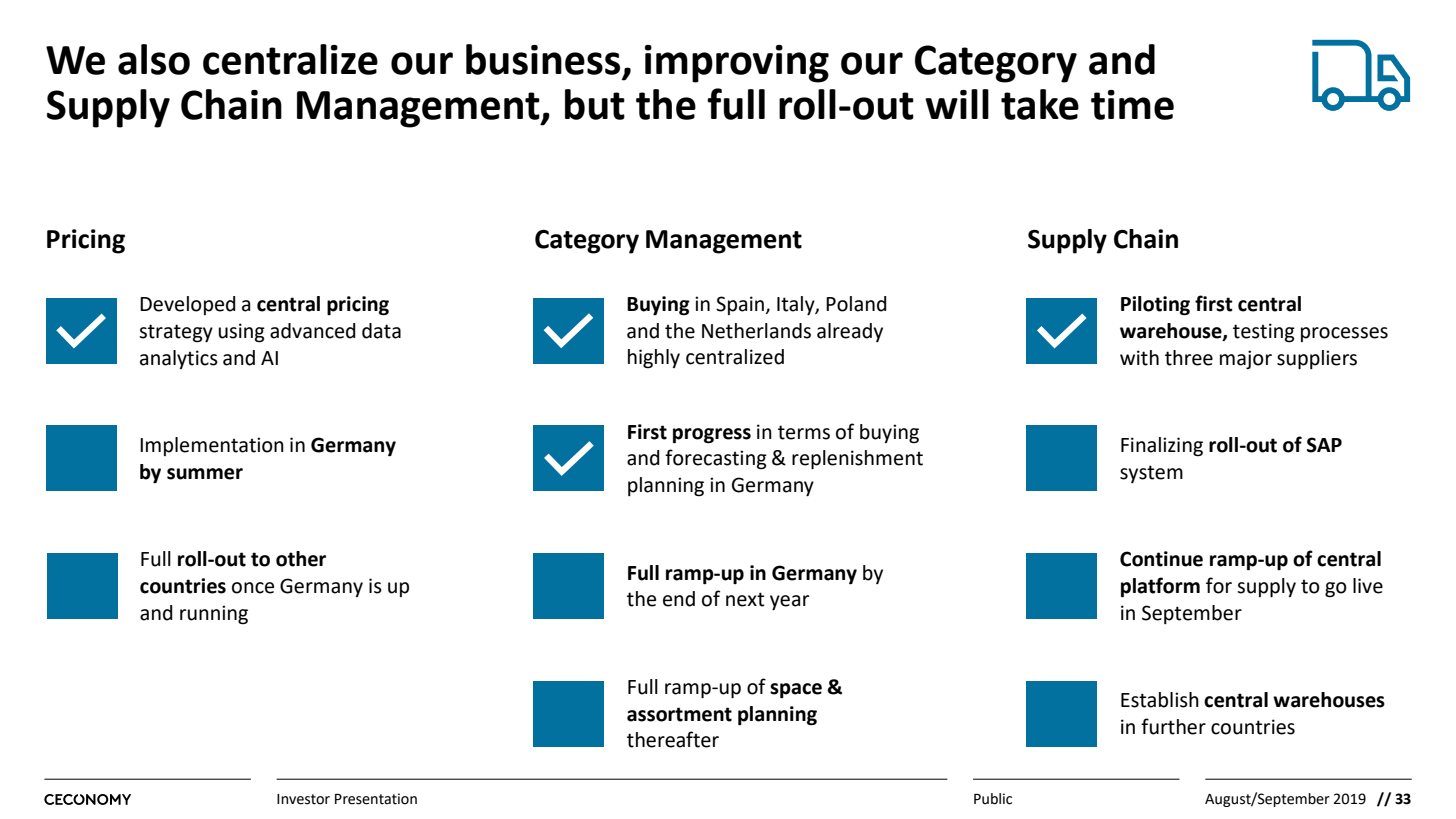 Image resolution: width=1456 pixels, height=819 pixels. I want to click on Piloting, so click(1155, 306).
